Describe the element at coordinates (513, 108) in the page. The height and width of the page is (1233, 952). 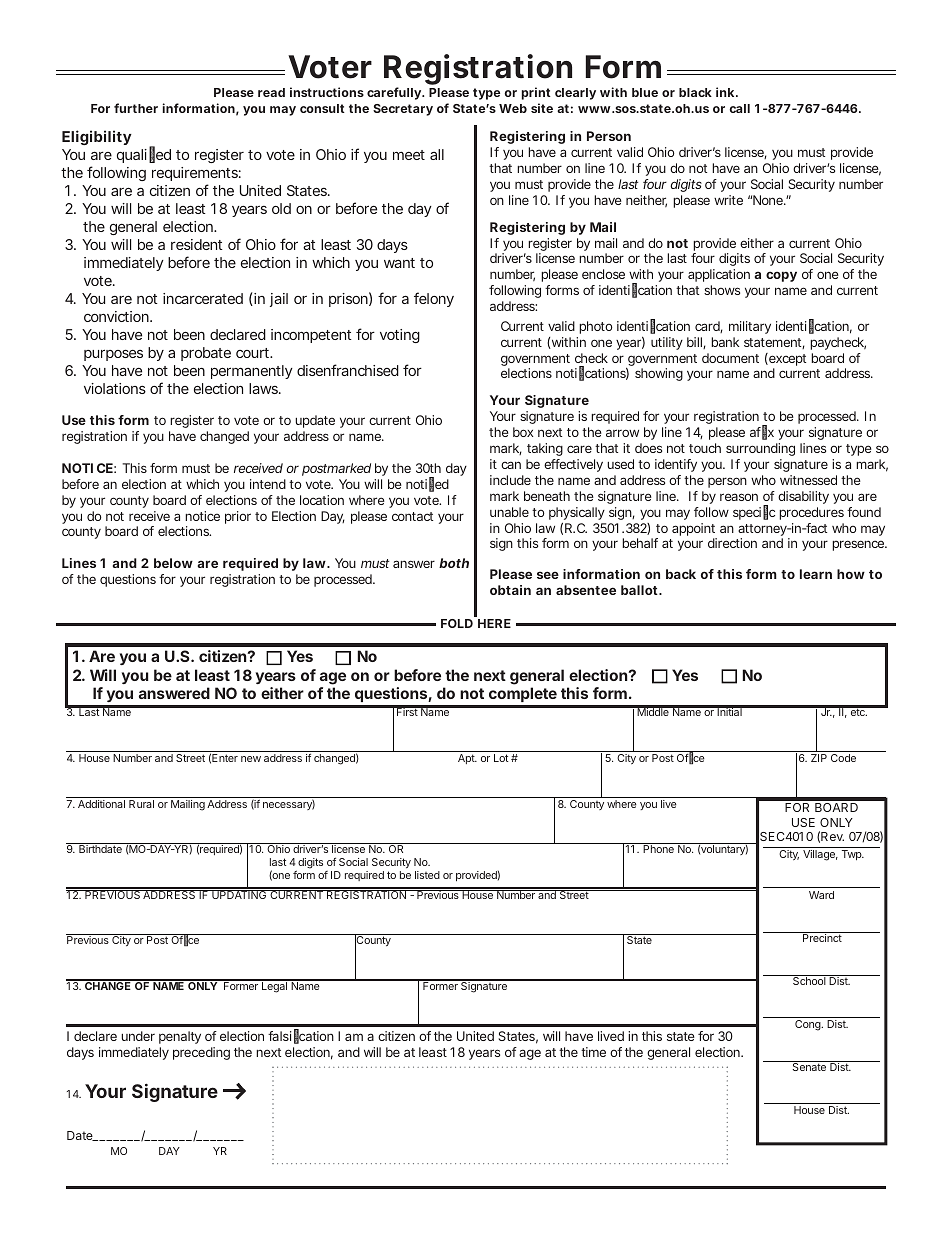
I see `Web` at that location.
